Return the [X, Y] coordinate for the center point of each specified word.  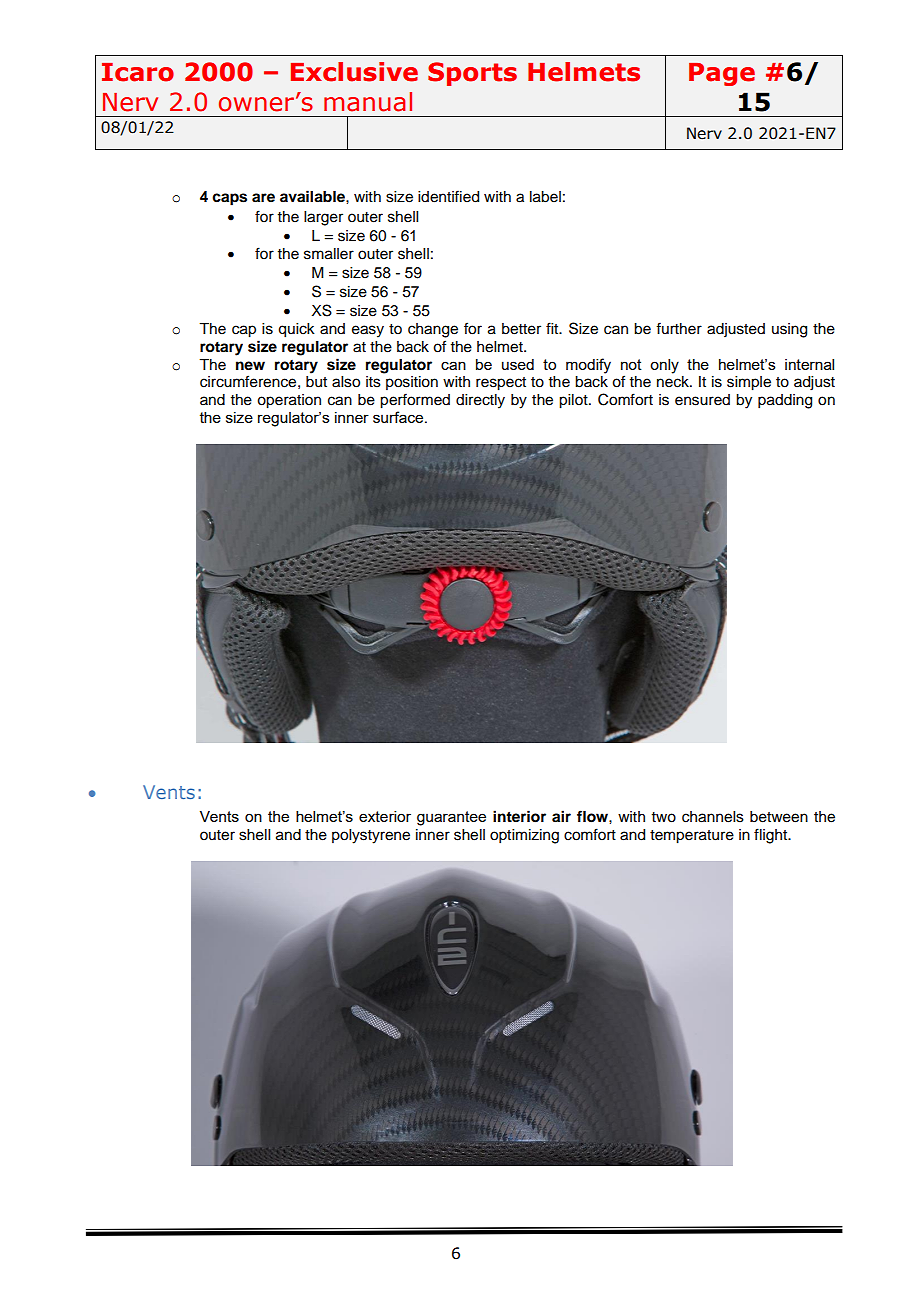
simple [749, 383]
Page [722, 74]
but [316, 382]
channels [713, 817]
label [545, 197]
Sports [472, 74]
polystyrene [371, 836]
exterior [385, 816]
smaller [329, 254]
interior [519, 816]
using [789, 330]
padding [785, 401]
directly [480, 401]
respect [501, 384]
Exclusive [354, 72]
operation [289, 401]
